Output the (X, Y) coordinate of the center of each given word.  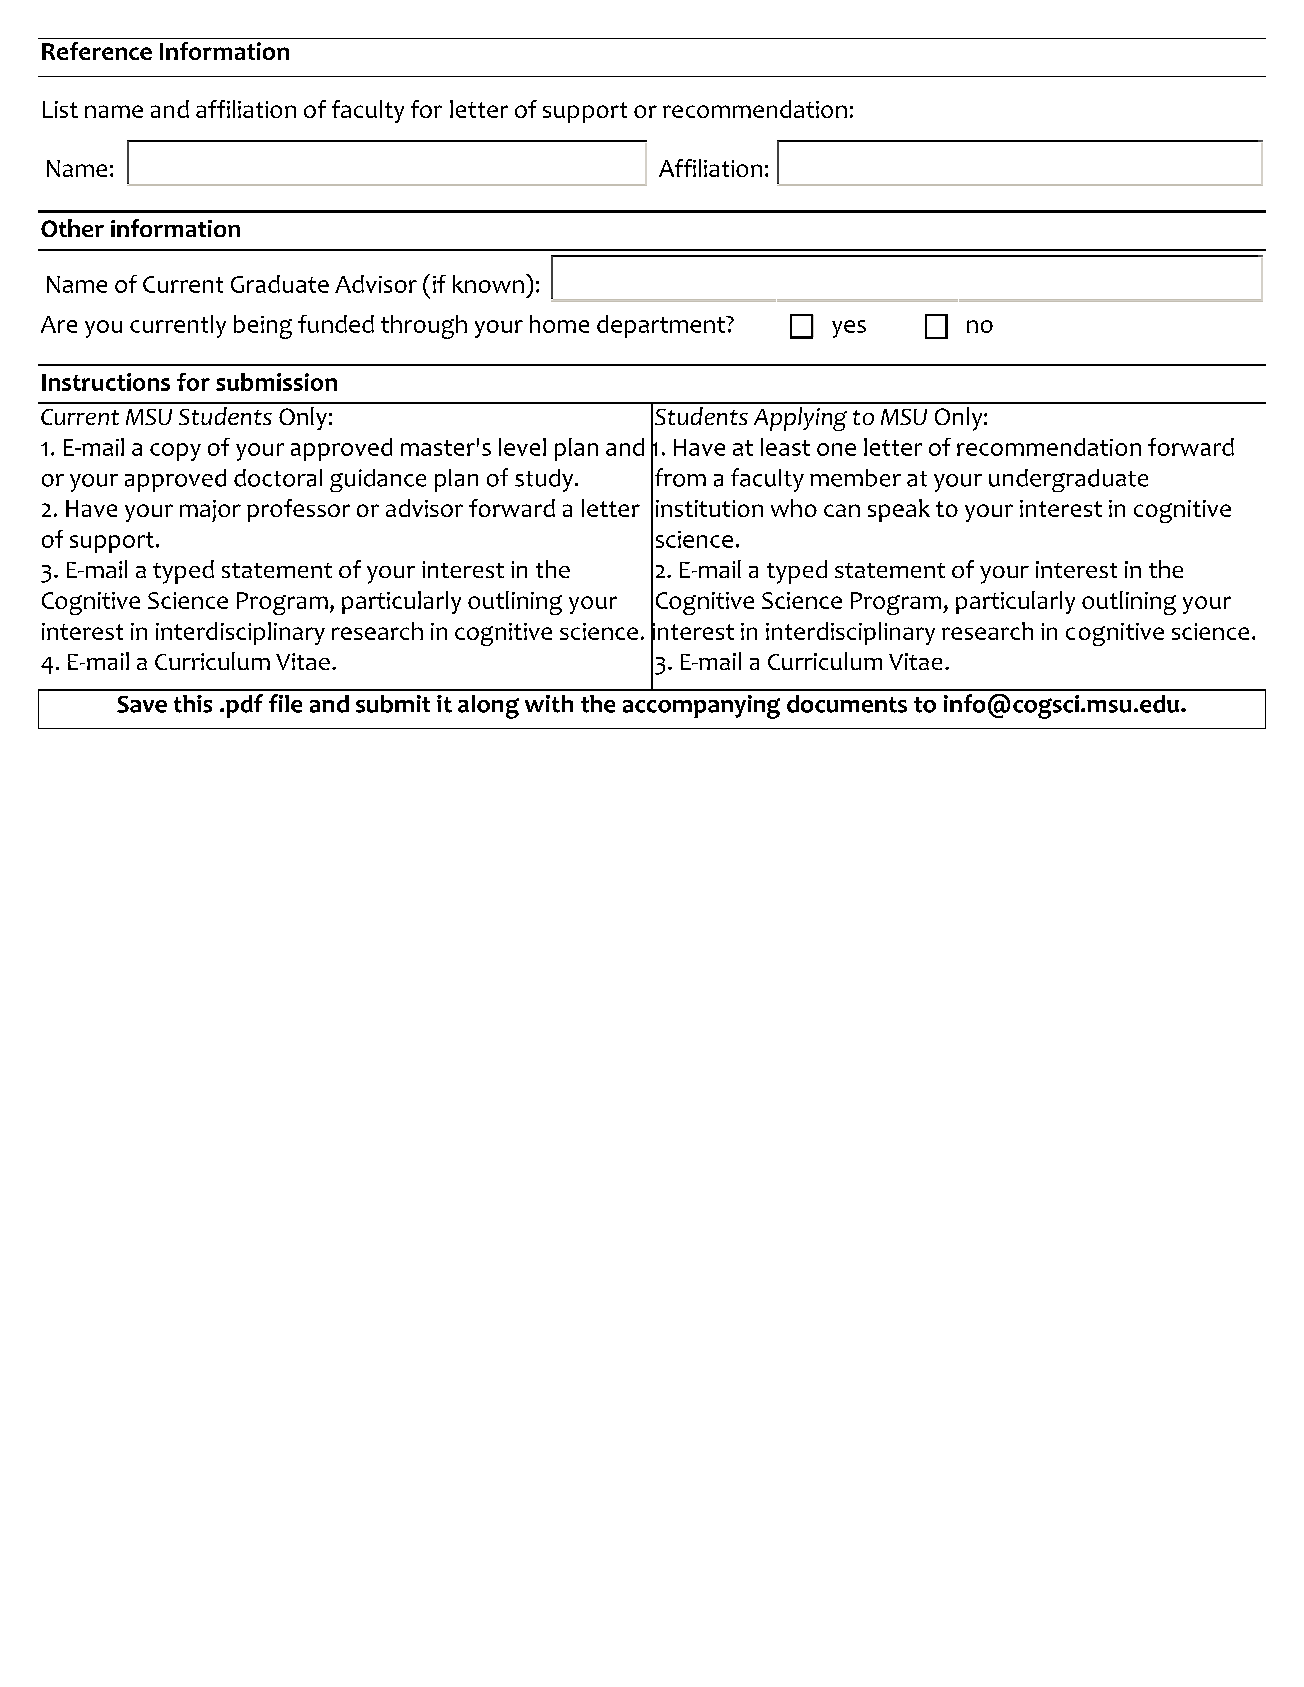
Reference (97, 51)
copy (175, 452)
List (60, 109)
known (488, 284)
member (855, 478)
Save (142, 704)
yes (849, 329)
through (424, 327)
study (544, 480)
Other (72, 228)
